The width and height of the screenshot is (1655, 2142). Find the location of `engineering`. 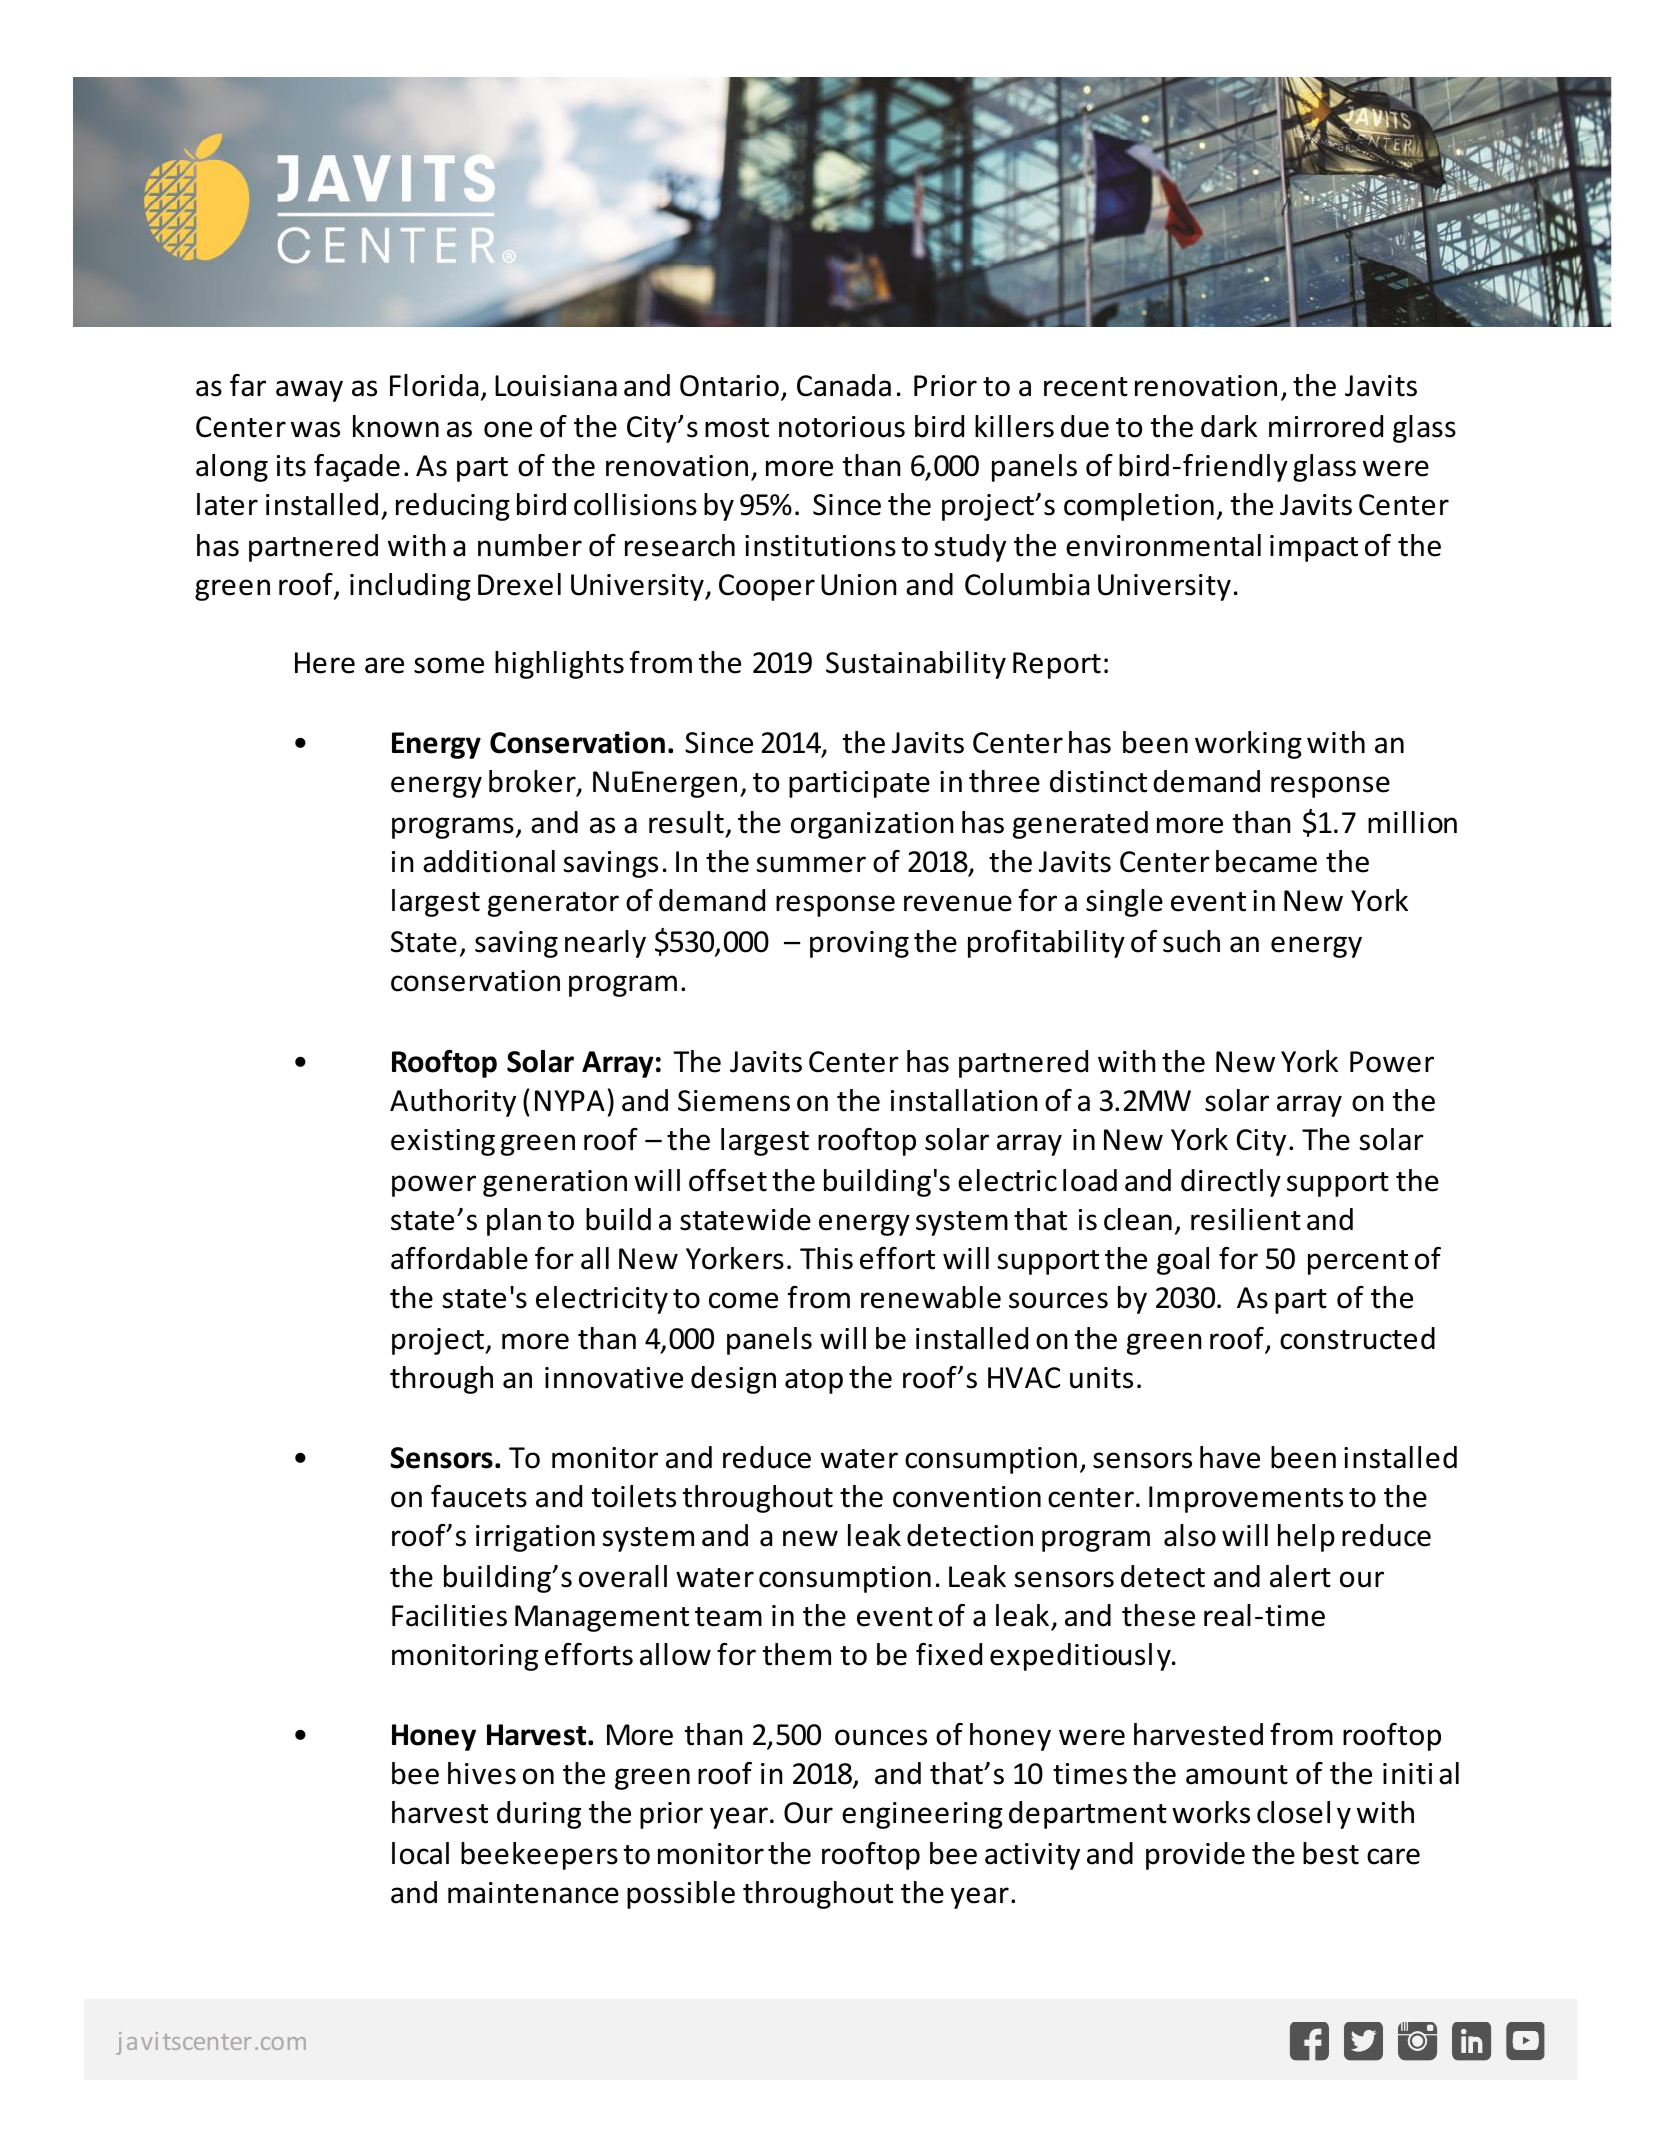

engineering is located at coordinates (922, 1815).
